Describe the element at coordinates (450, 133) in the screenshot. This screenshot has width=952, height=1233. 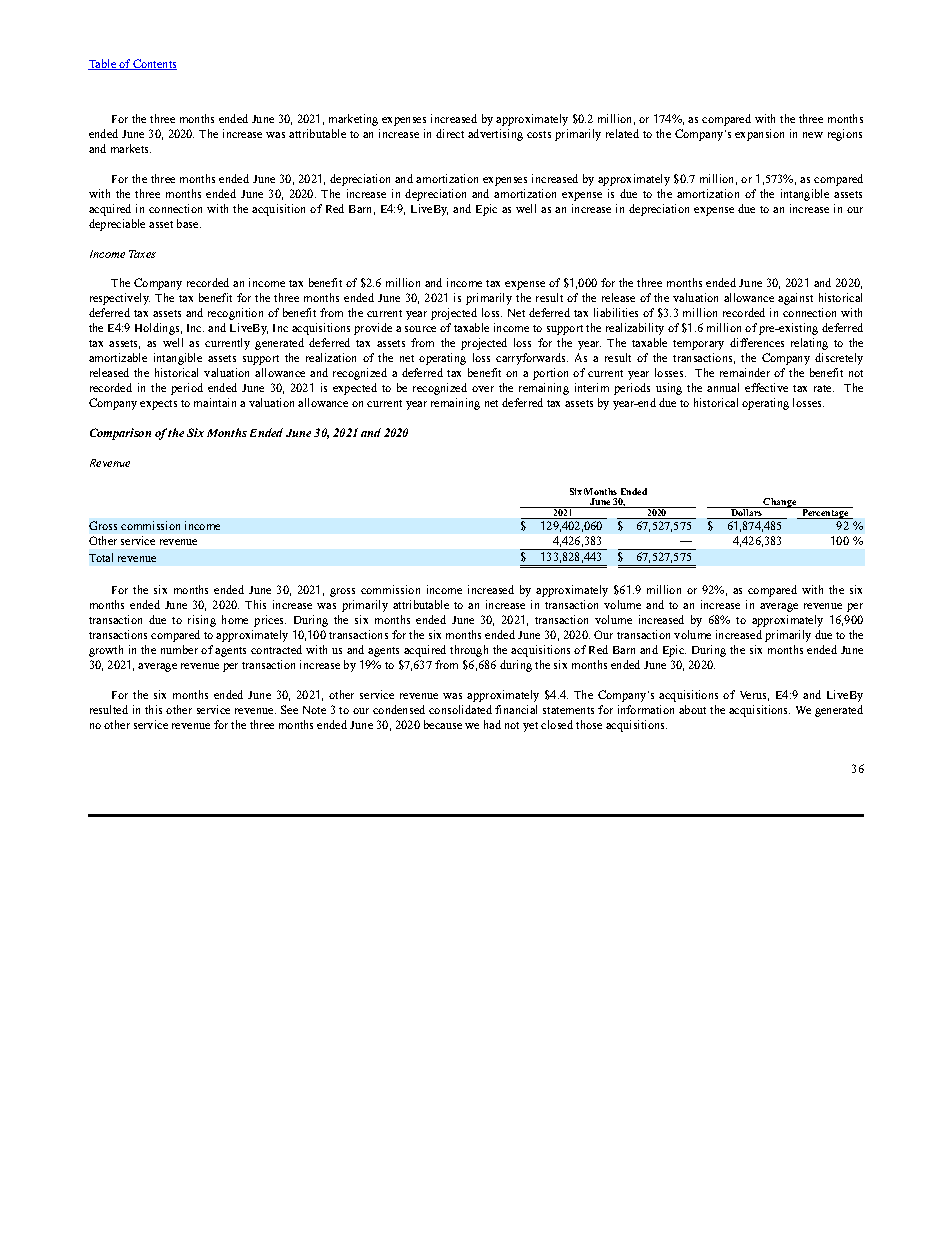
I see `direct` at that location.
